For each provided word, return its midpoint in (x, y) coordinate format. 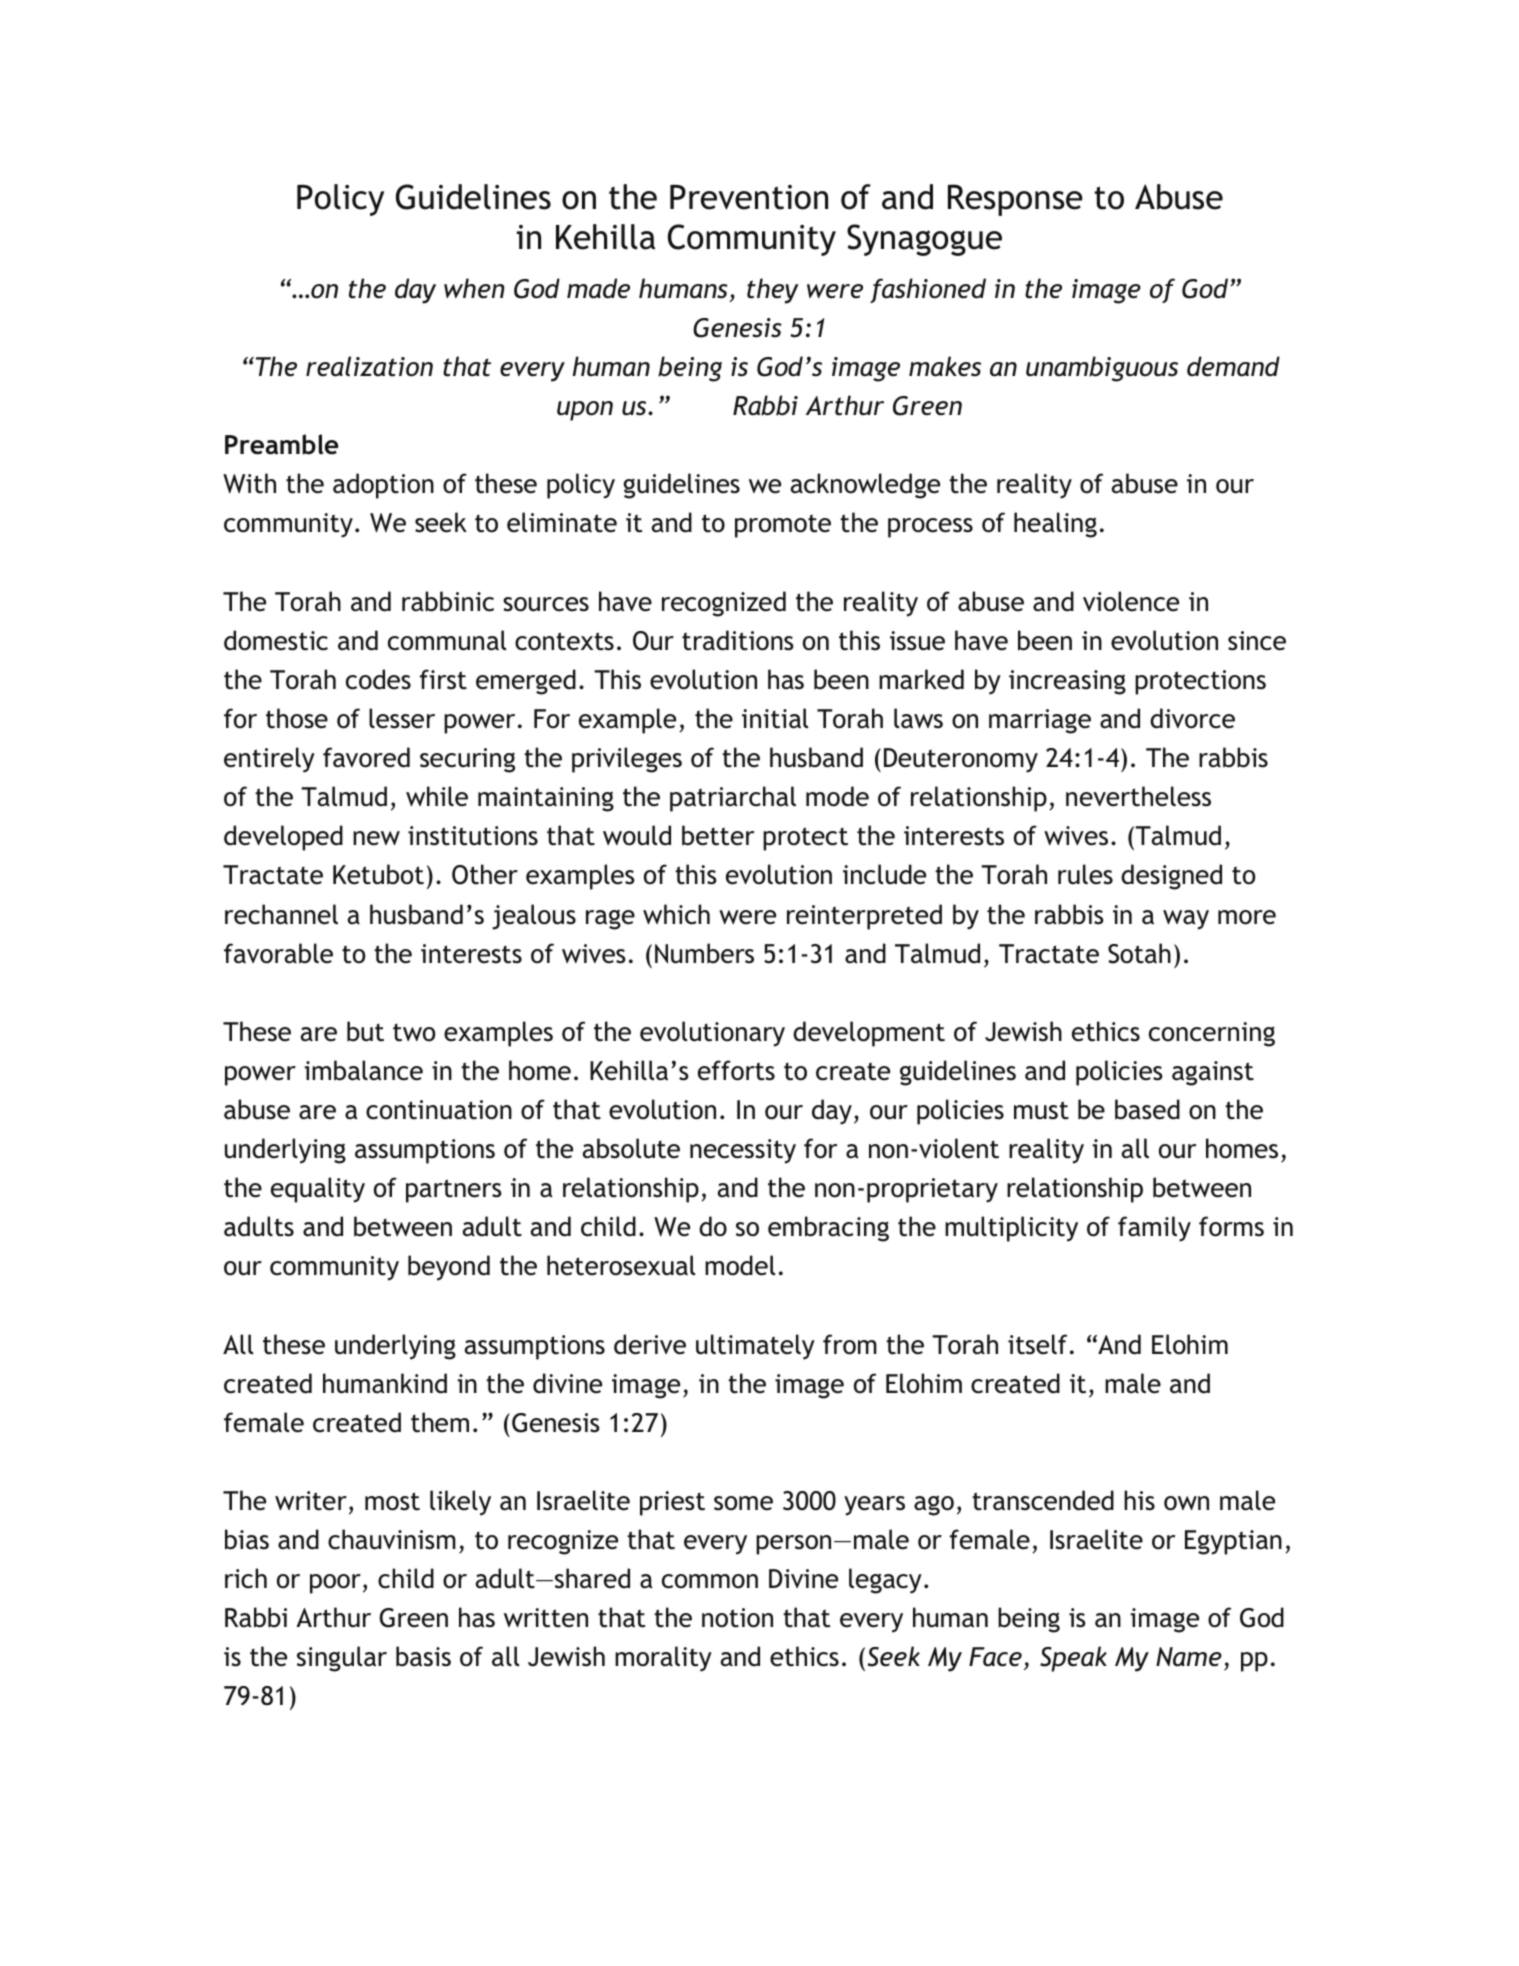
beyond (449, 1268)
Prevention (749, 197)
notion (737, 1618)
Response (1015, 200)
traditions (738, 640)
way (1186, 920)
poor (335, 1584)
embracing (828, 1229)
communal (447, 640)
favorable (278, 953)
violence (1131, 601)
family (1154, 1229)
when (474, 288)
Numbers (704, 953)
